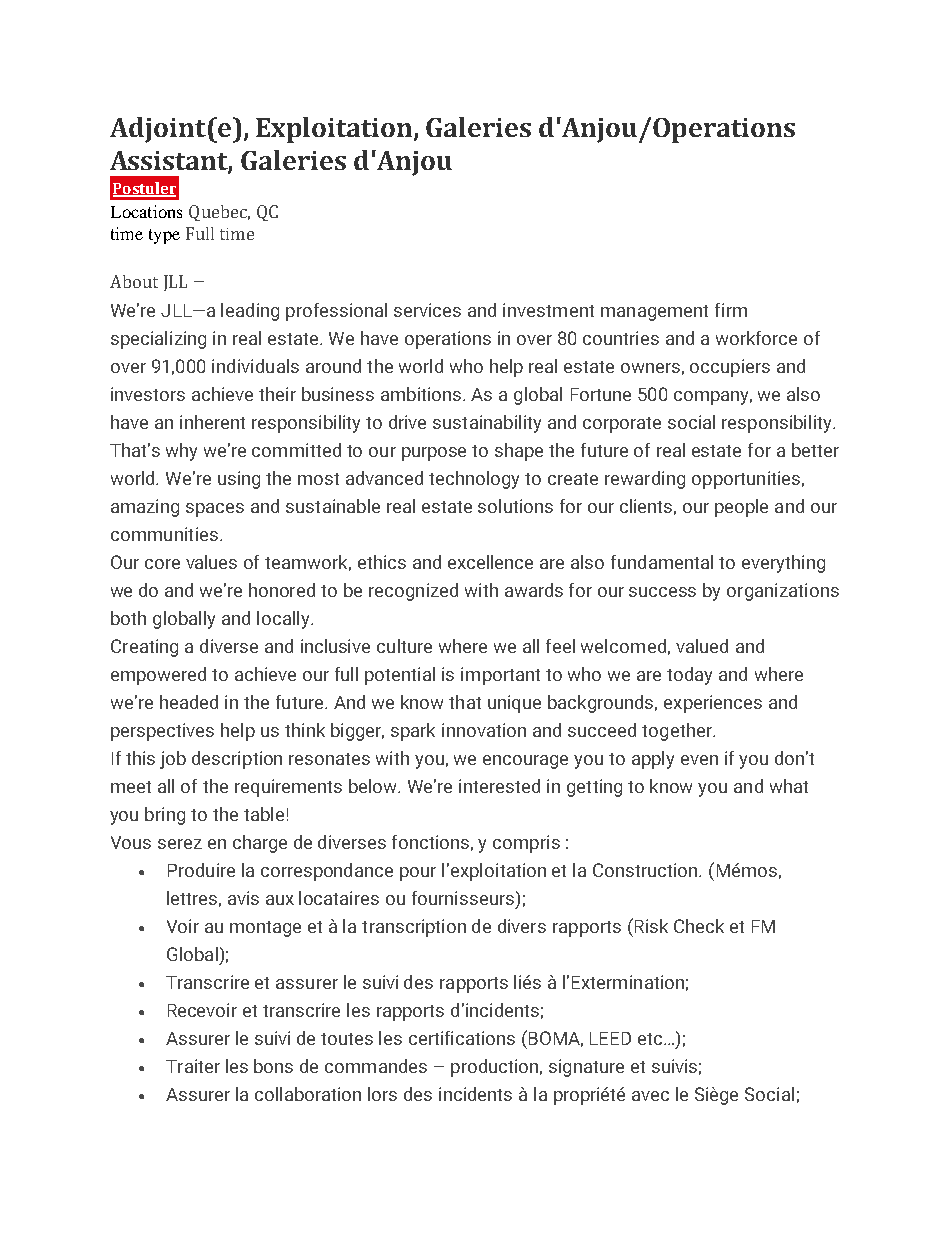 This image has height=1233, width=952. What do you see at coordinates (462, 1038) in the image?
I see `certifications` at bounding box center [462, 1038].
